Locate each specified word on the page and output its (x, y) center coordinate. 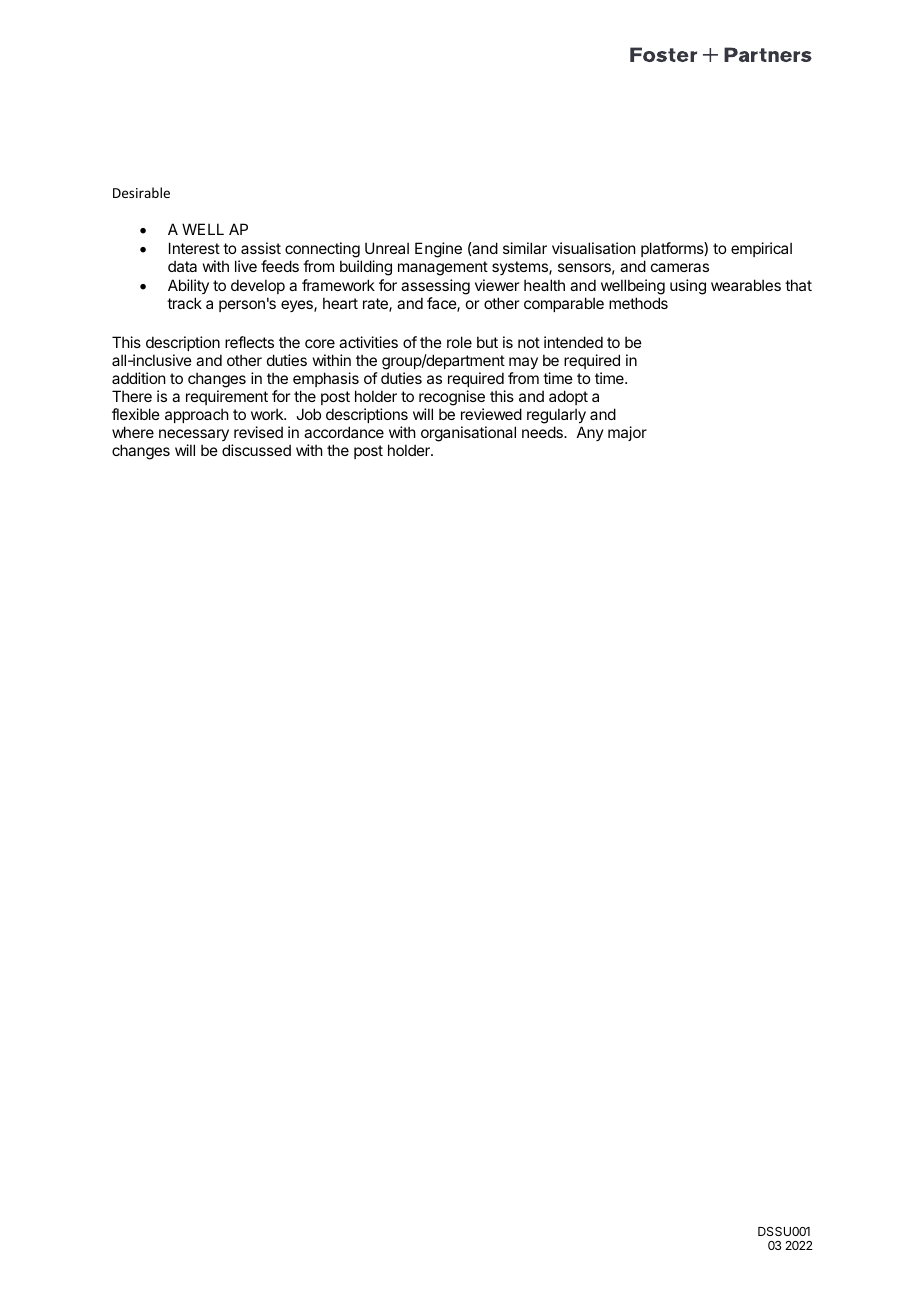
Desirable (141, 192)
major (627, 433)
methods (638, 303)
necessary (194, 435)
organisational (468, 434)
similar (525, 248)
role (459, 342)
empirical (761, 249)
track (184, 303)
